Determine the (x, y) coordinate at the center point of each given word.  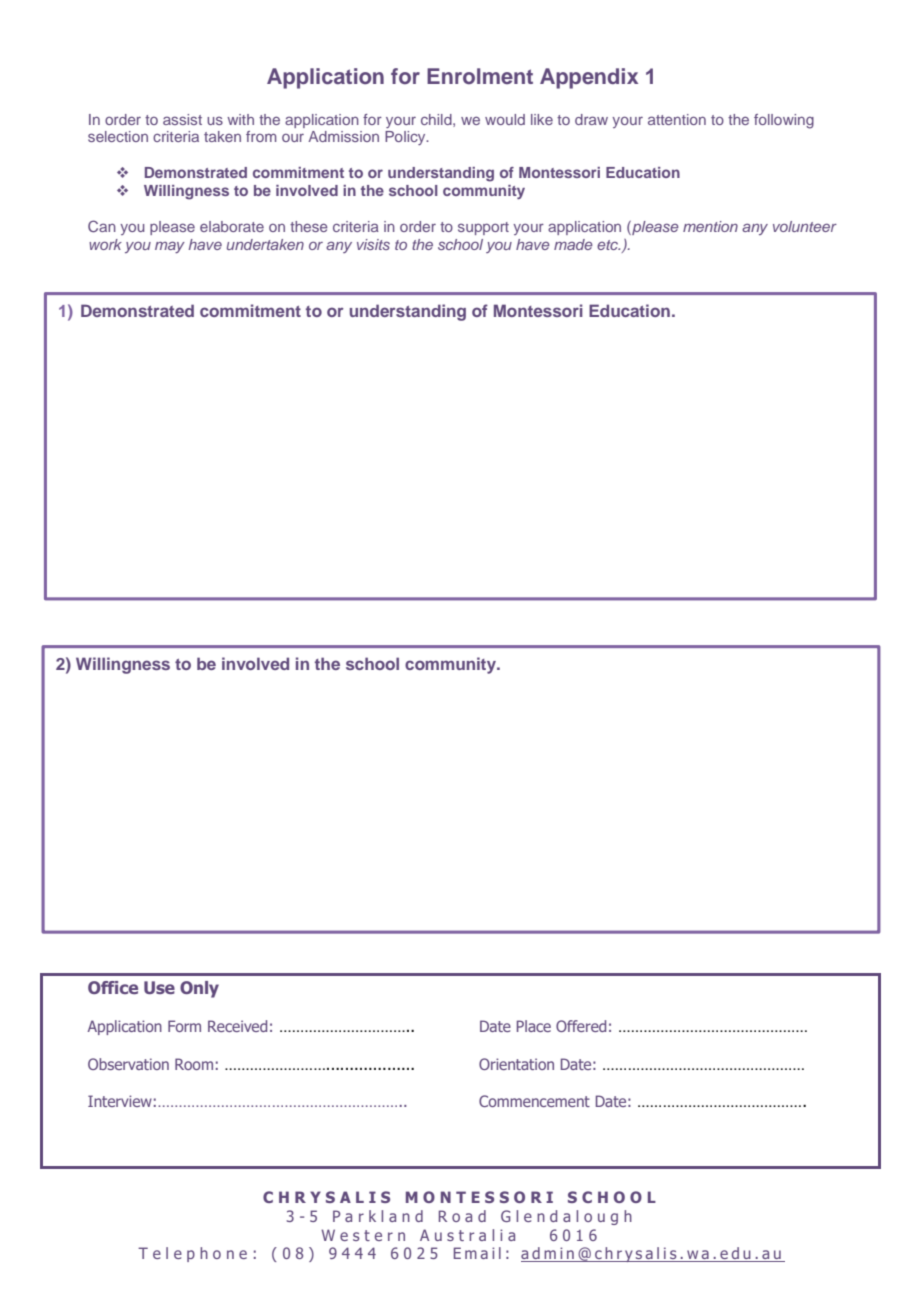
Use (159, 987)
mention (710, 226)
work (105, 244)
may (170, 247)
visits (373, 244)
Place (534, 1026)
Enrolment (480, 76)
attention (677, 119)
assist (182, 119)
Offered (581, 1026)
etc (608, 245)
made (573, 244)
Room (194, 1064)
